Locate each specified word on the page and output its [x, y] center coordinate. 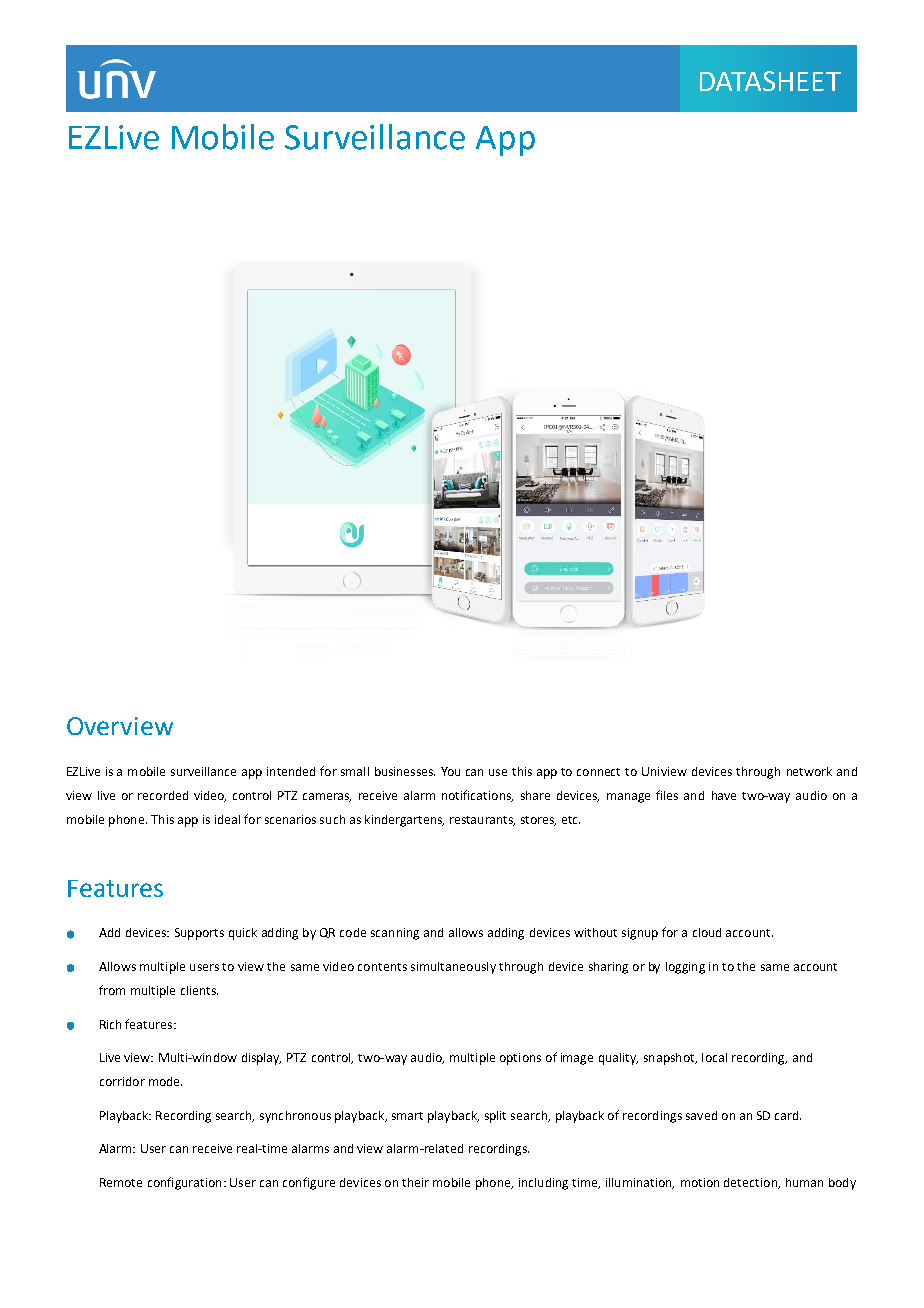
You [450, 771]
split [495, 1117]
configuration [184, 1183]
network [809, 771]
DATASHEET [770, 81]
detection [752, 1183]
